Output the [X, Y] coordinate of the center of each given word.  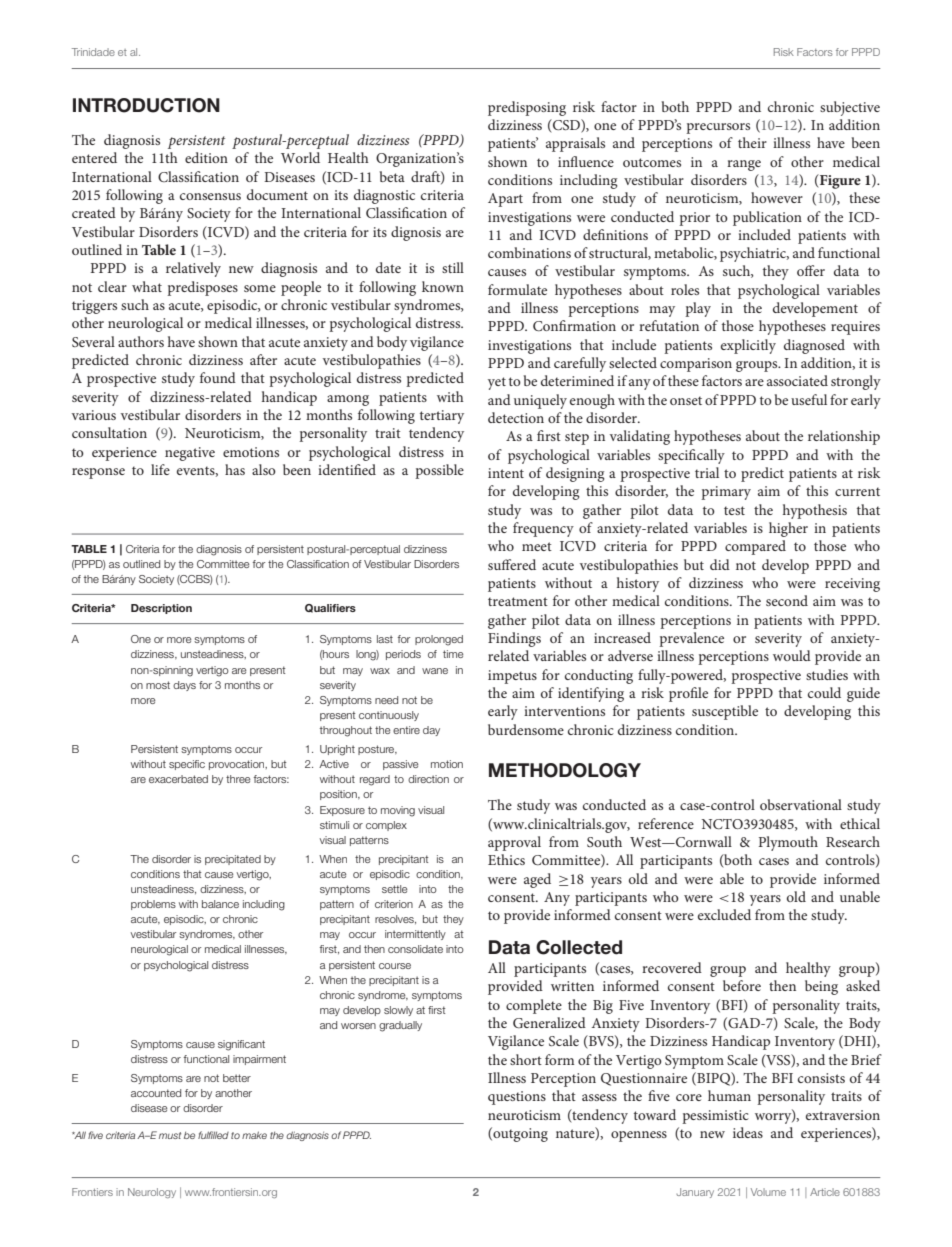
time [453, 654]
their [752, 142]
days [184, 686]
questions [517, 1098]
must [170, 1135]
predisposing [527, 108]
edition [206, 157]
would [792, 655]
